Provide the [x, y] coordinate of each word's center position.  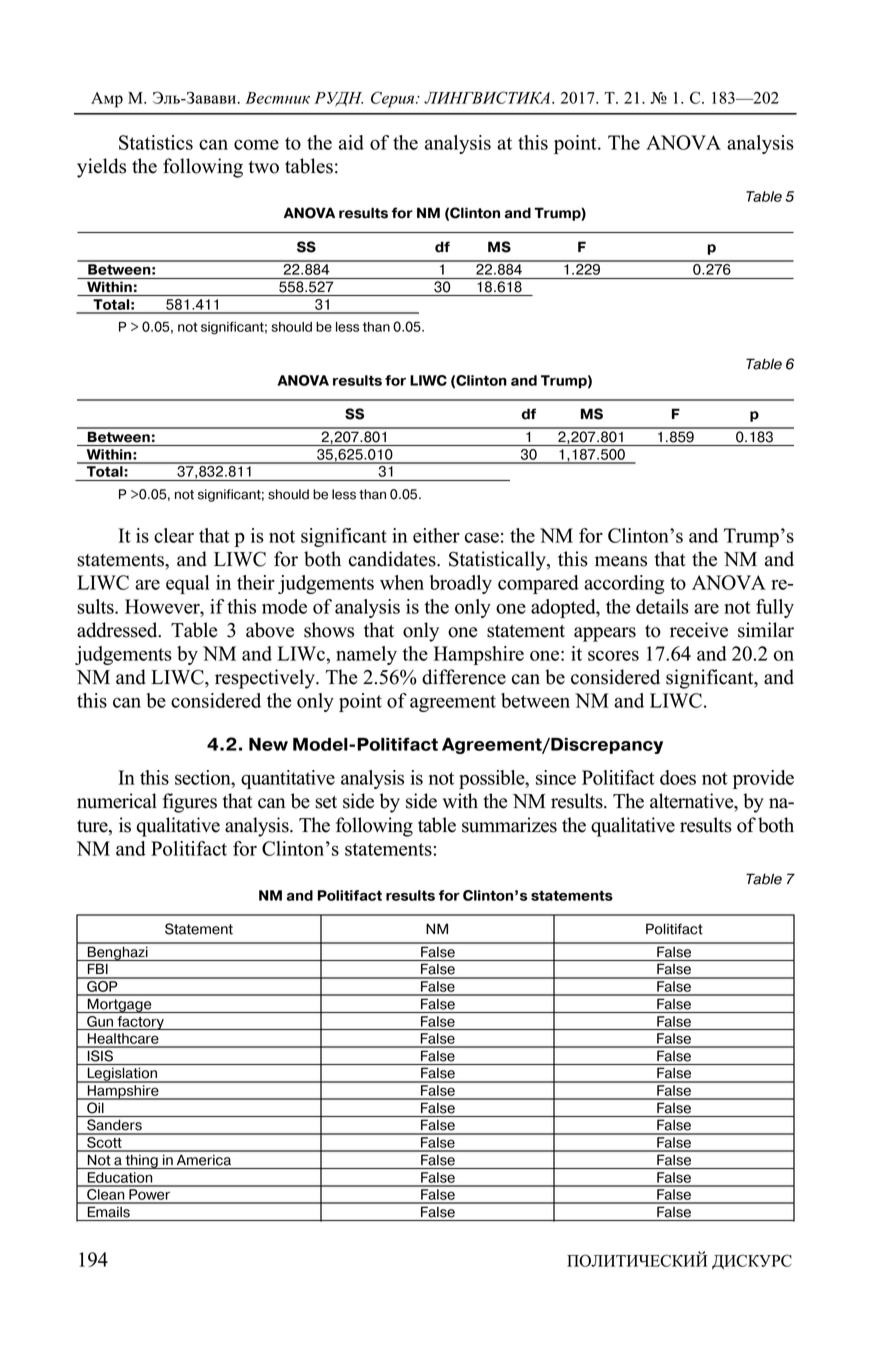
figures [190, 803]
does [678, 777]
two [264, 167]
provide [763, 779]
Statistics [156, 142]
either [436, 535]
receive [699, 630]
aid [351, 142]
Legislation [122, 1075]
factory [140, 1023]
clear [174, 535]
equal [188, 584]
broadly [461, 584]
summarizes [509, 825]
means [621, 561]
